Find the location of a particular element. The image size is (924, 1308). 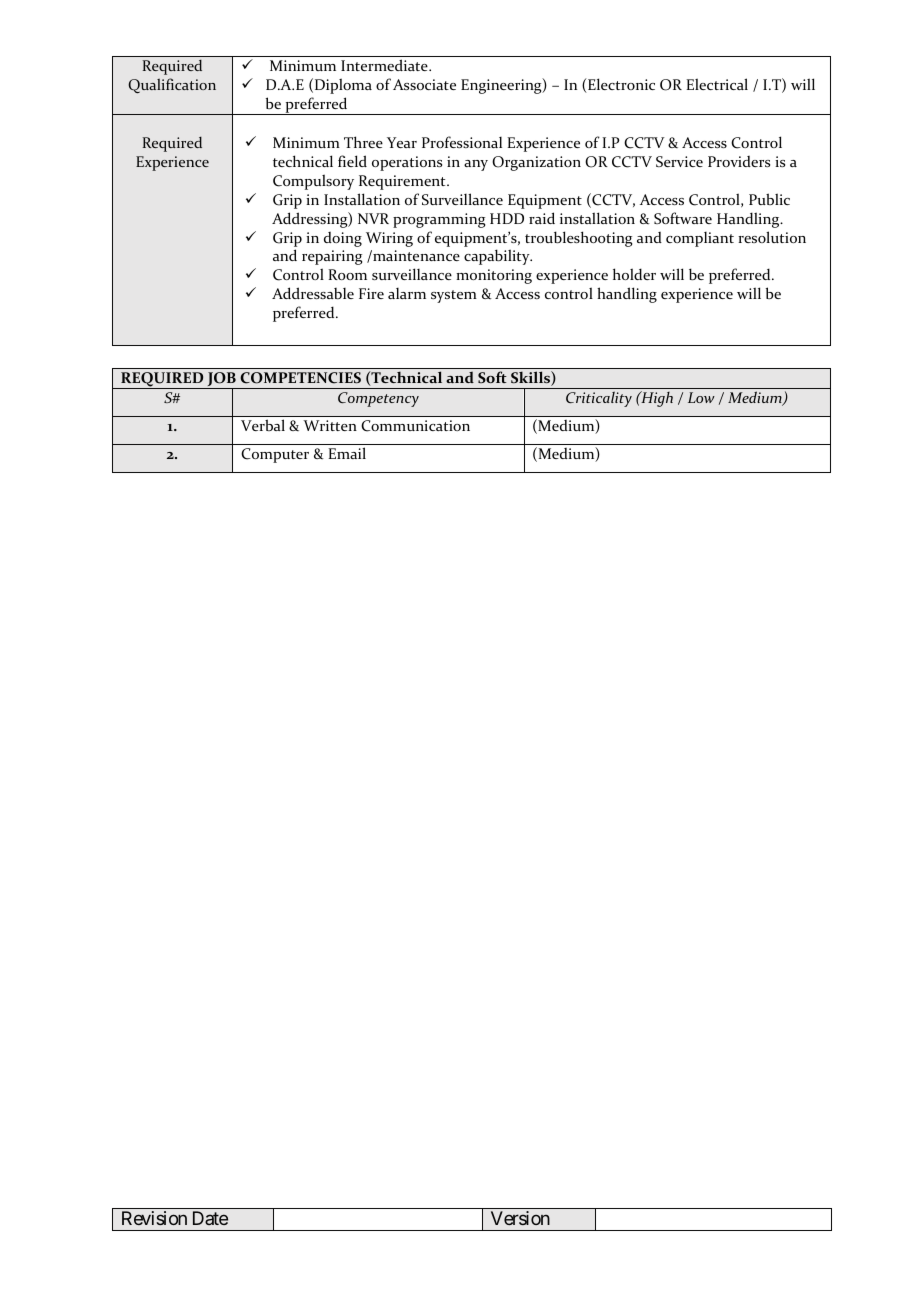

Computer is located at coordinates (275, 455).
